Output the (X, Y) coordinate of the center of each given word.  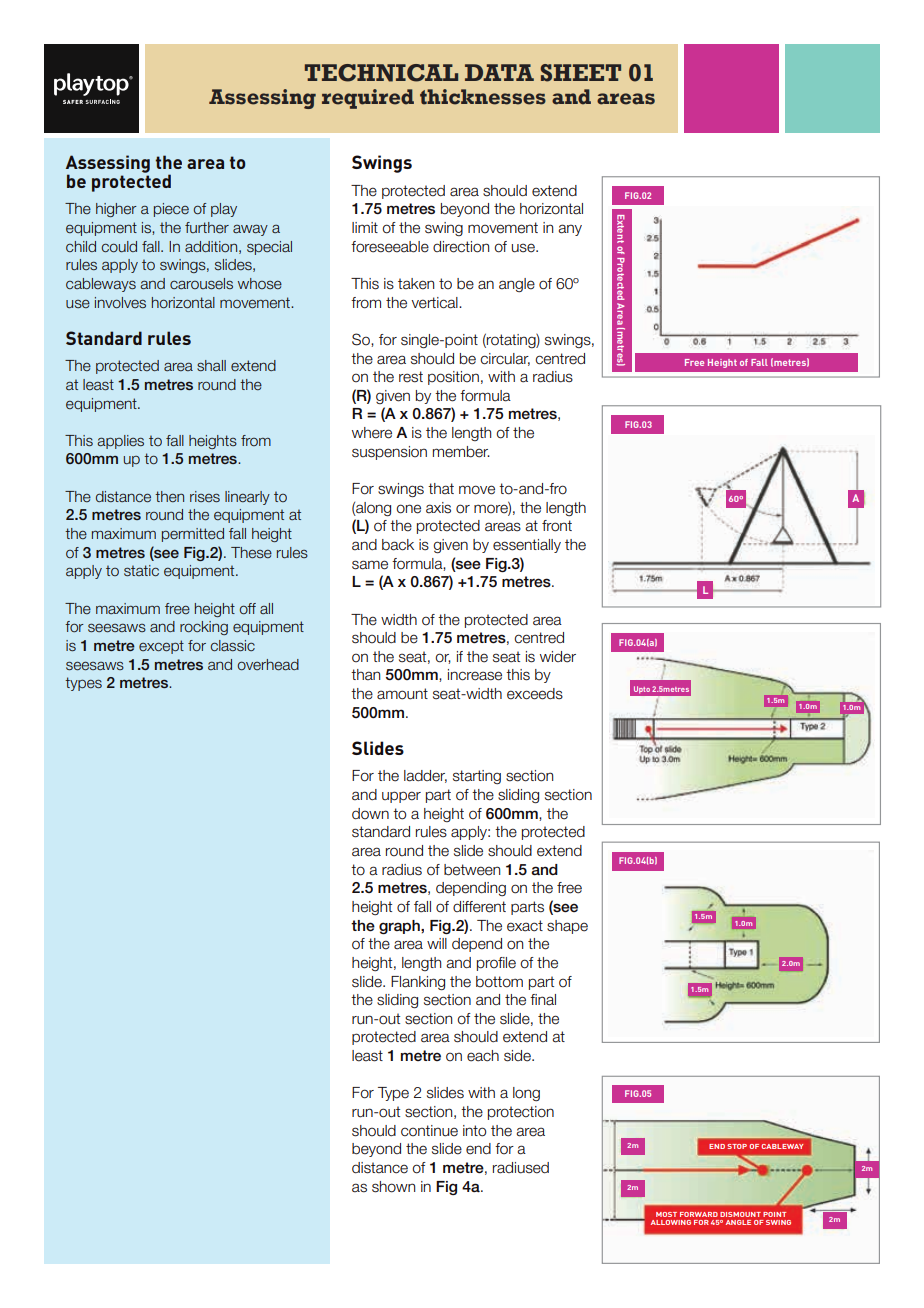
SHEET (580, 73)
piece (171, 210)
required (368, 99)
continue (429, 1131)
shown (393, 1187)
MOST (666, 1214)
